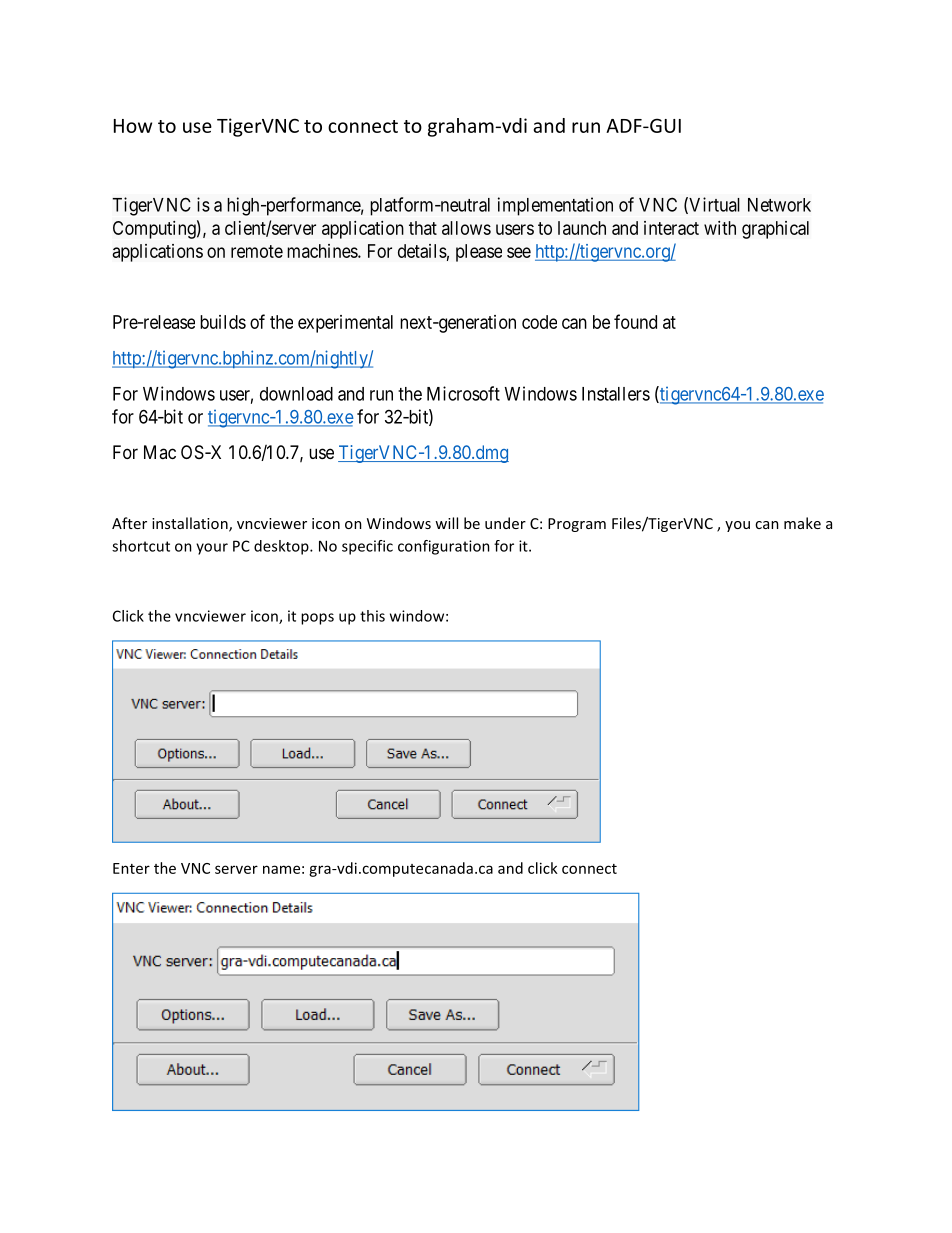 This image has width=952, height=1233. What do you see at coordinates (372, 616) in the image?
I see `this` at bounding box center [372, 616].
